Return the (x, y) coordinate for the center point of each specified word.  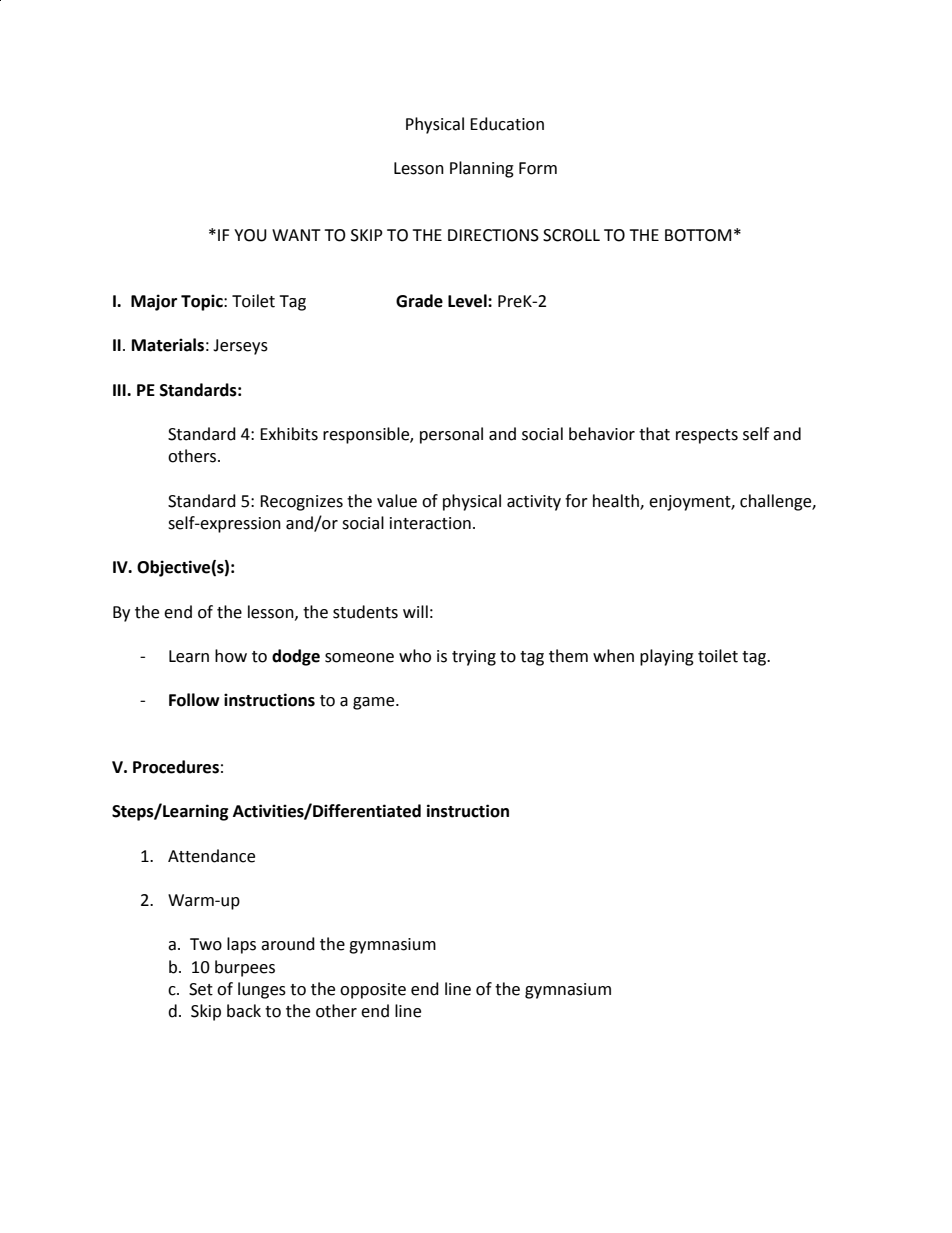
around (288, 944)
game (375, 703)
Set (201, 989)
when (613, 656)
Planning (482, 169)
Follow (194, 700)
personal (451, 435)
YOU (250, 235)
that (654, 434)
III (120, 390)
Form (538, 168)
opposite (373, 991)
